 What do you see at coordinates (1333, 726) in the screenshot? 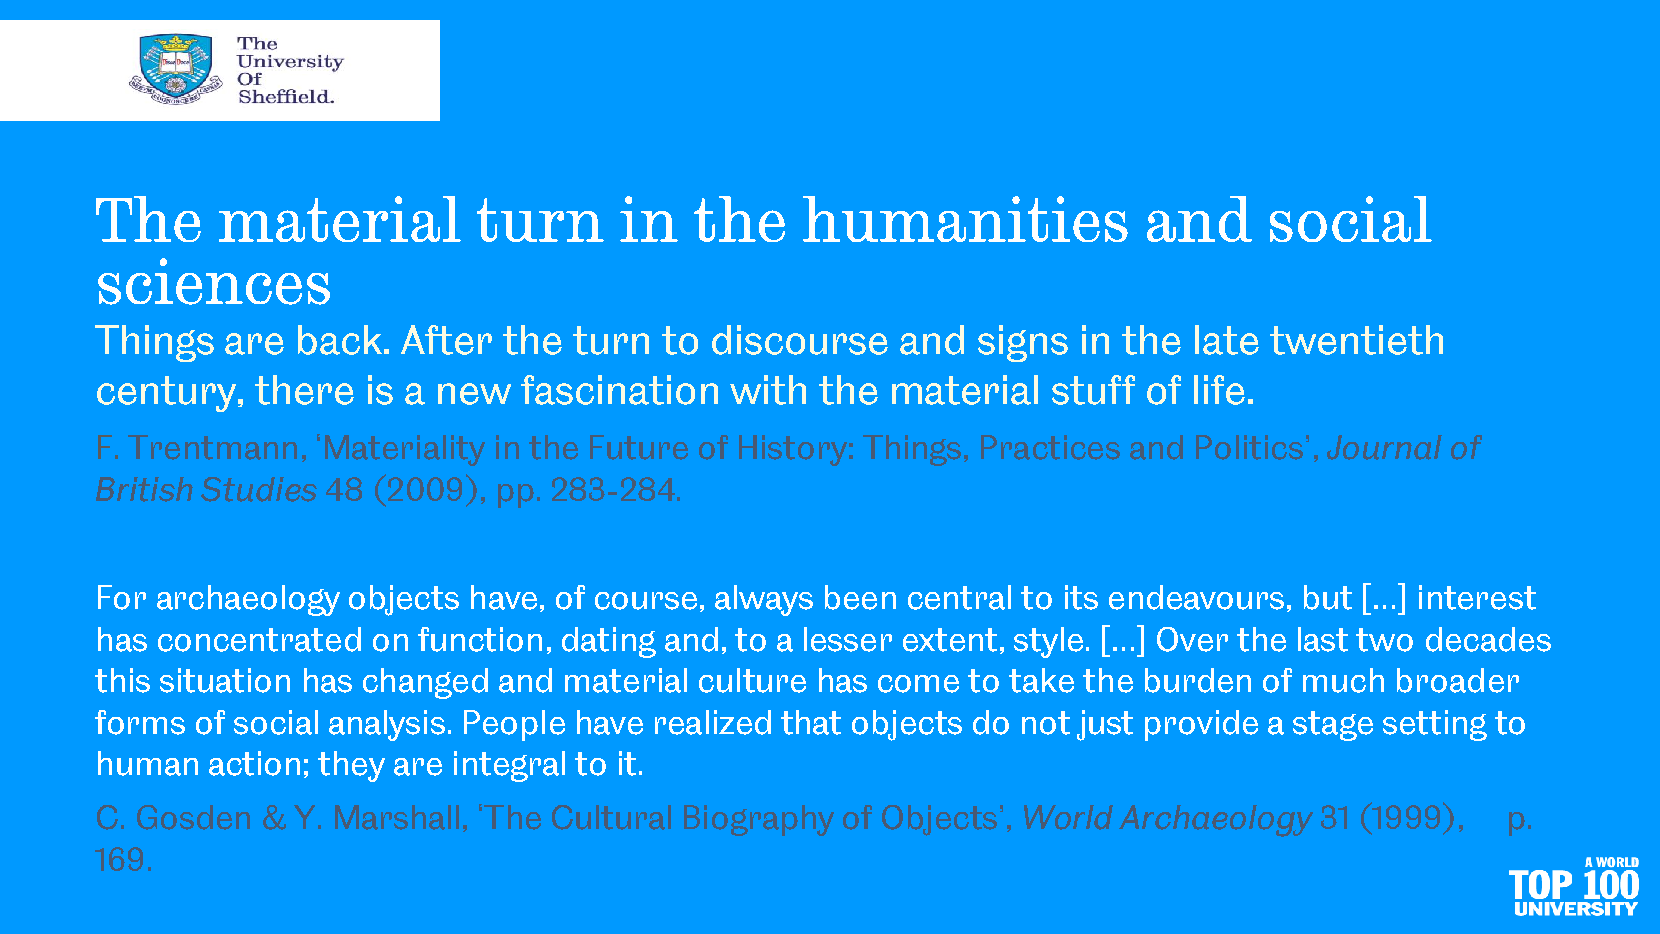
I see `stage` at bounding box center [1333, 726].
